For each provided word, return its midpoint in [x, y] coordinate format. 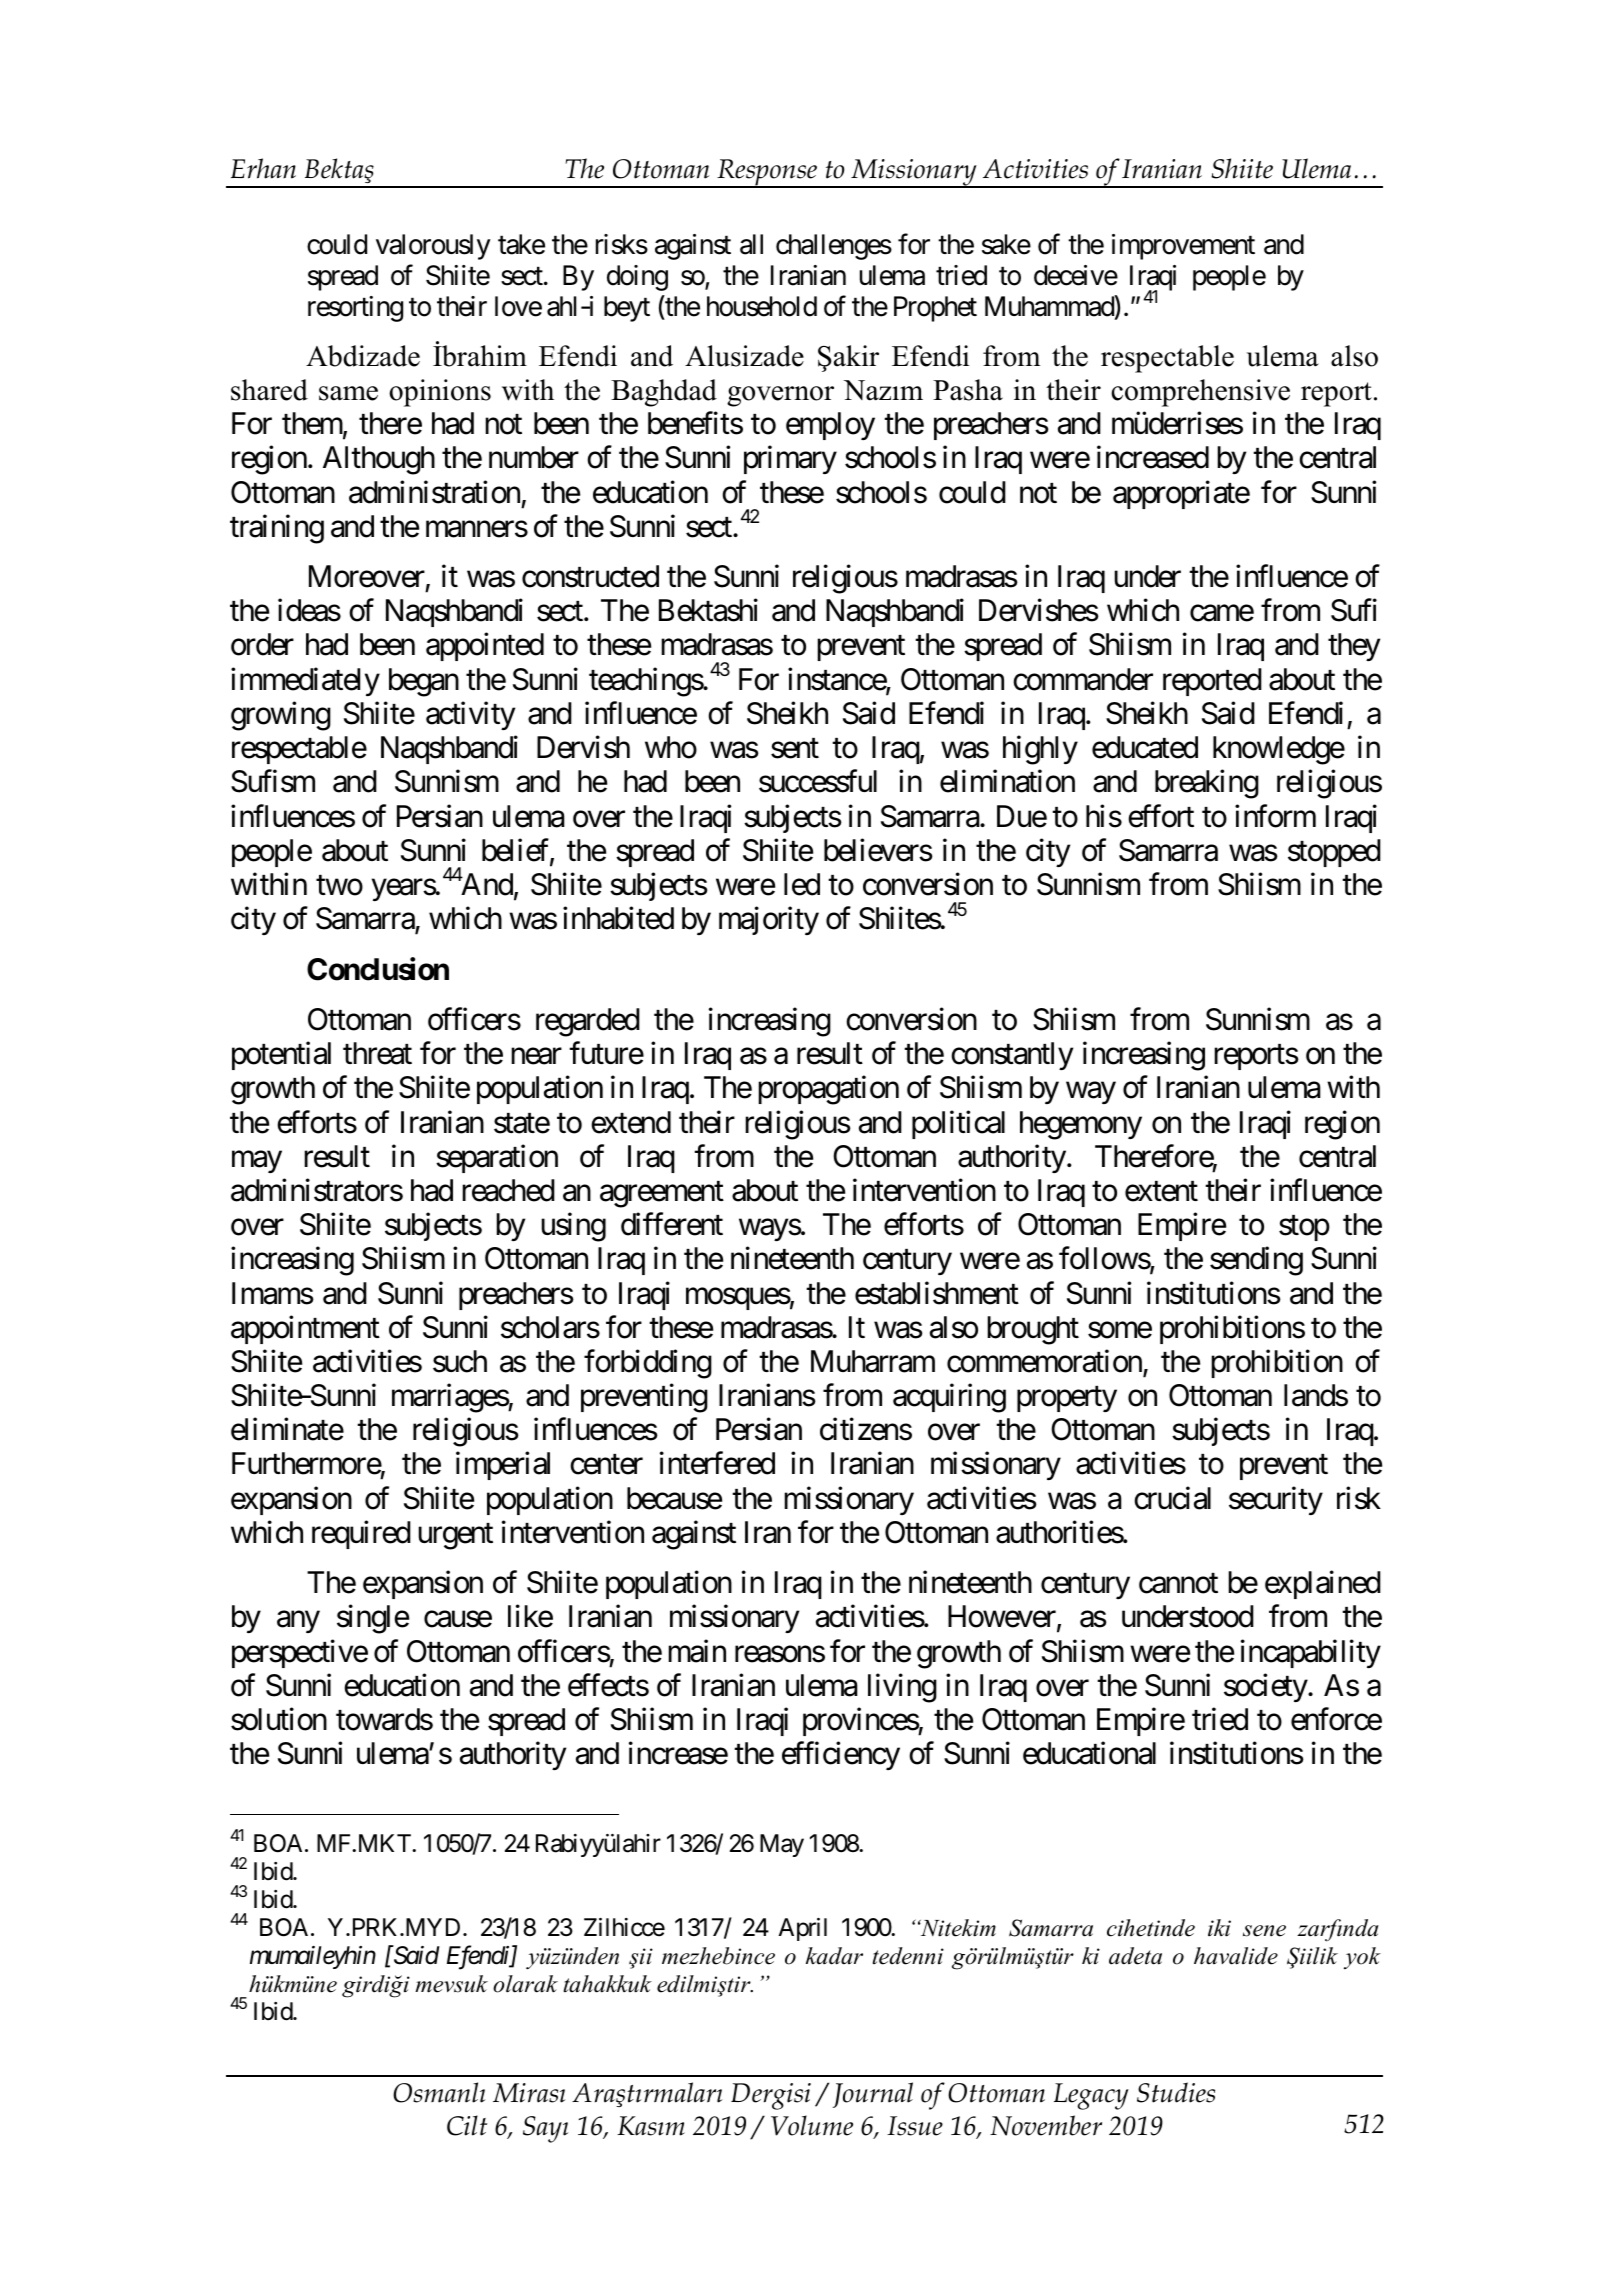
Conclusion [378, 969]
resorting [355, 309]
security [1276, 1500]
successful [818, 781]
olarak [525, 1984]
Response [767, 173]
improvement [1183, 247]
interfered [717, 1463]
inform [1275, 816]
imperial [503, 1466]
